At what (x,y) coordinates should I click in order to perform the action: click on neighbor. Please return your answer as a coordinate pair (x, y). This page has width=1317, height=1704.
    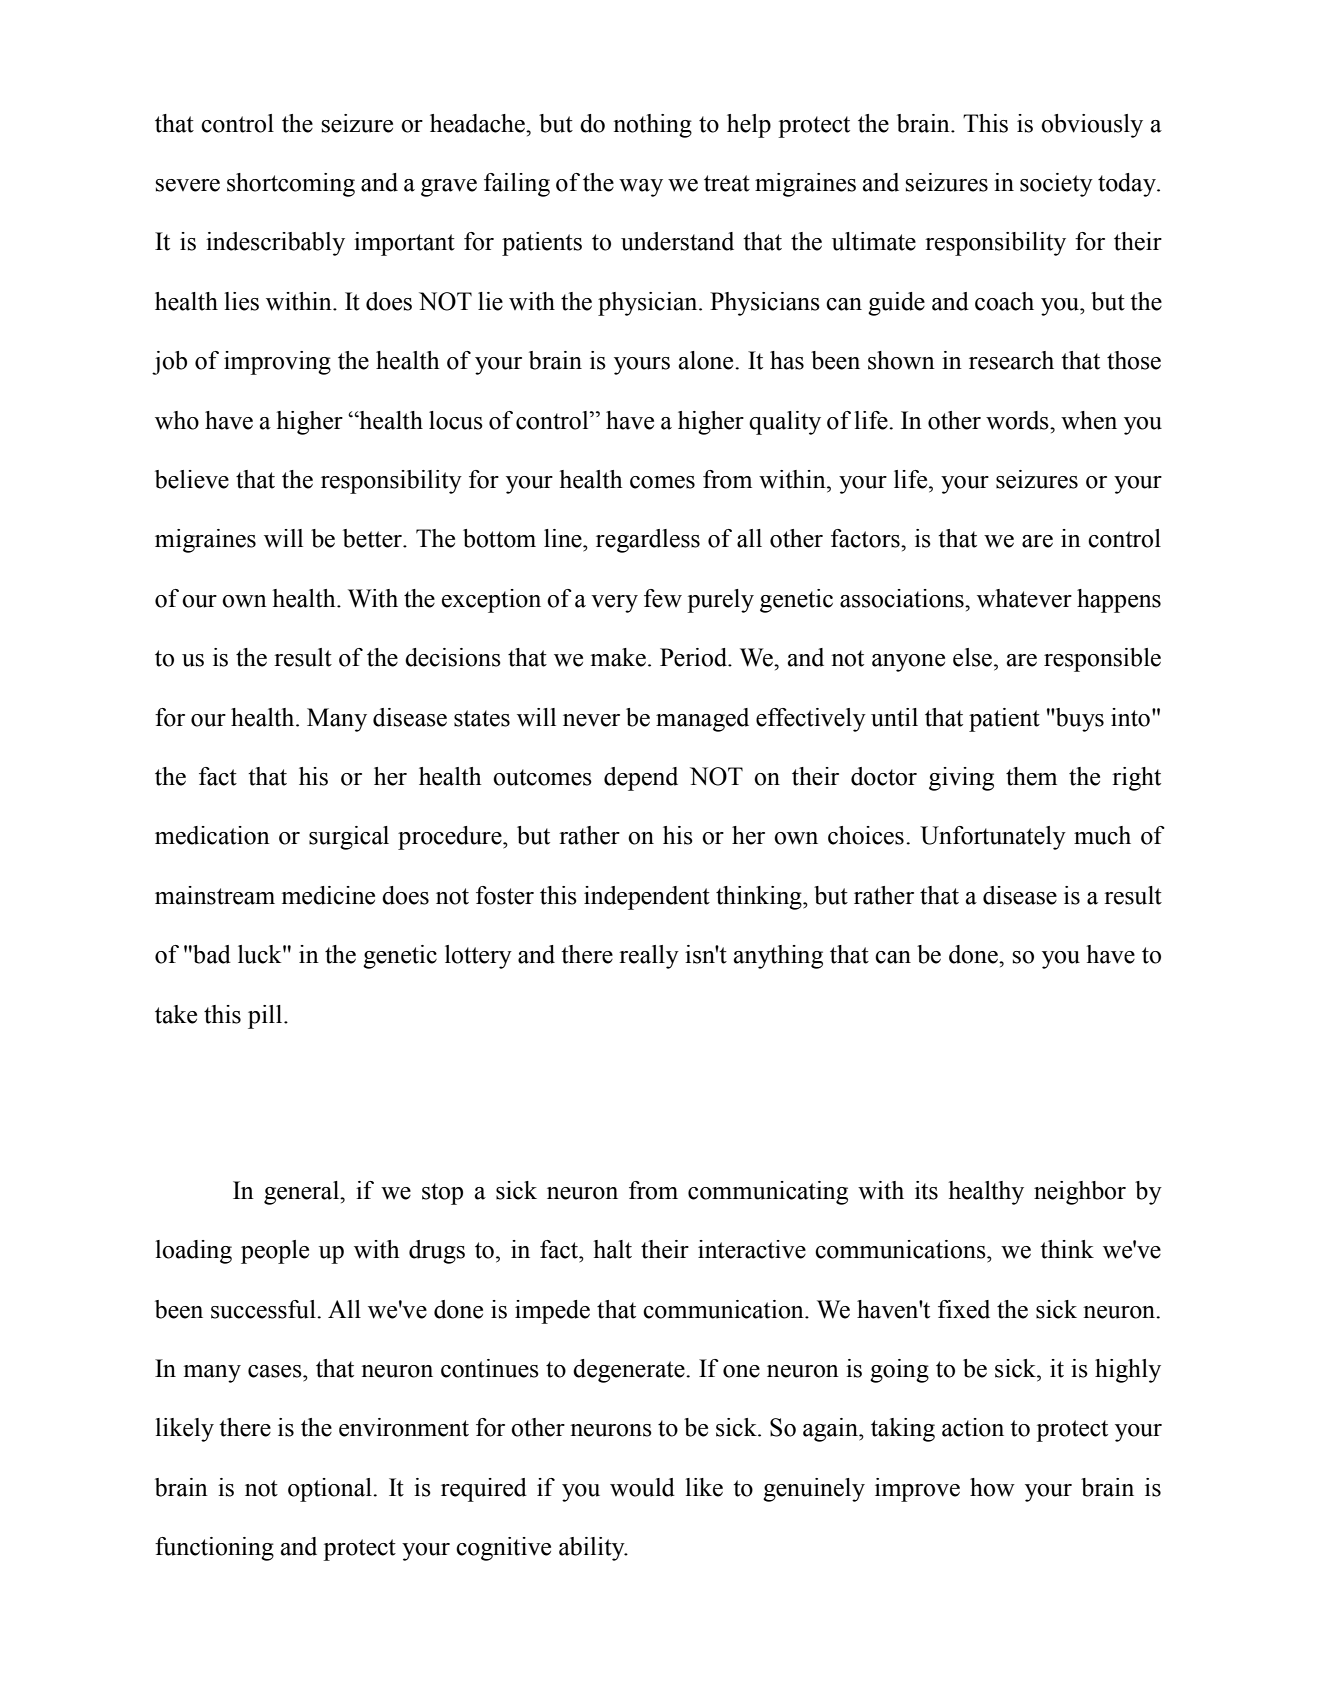
    Looking at the image, I should click on (1080, 1193).
